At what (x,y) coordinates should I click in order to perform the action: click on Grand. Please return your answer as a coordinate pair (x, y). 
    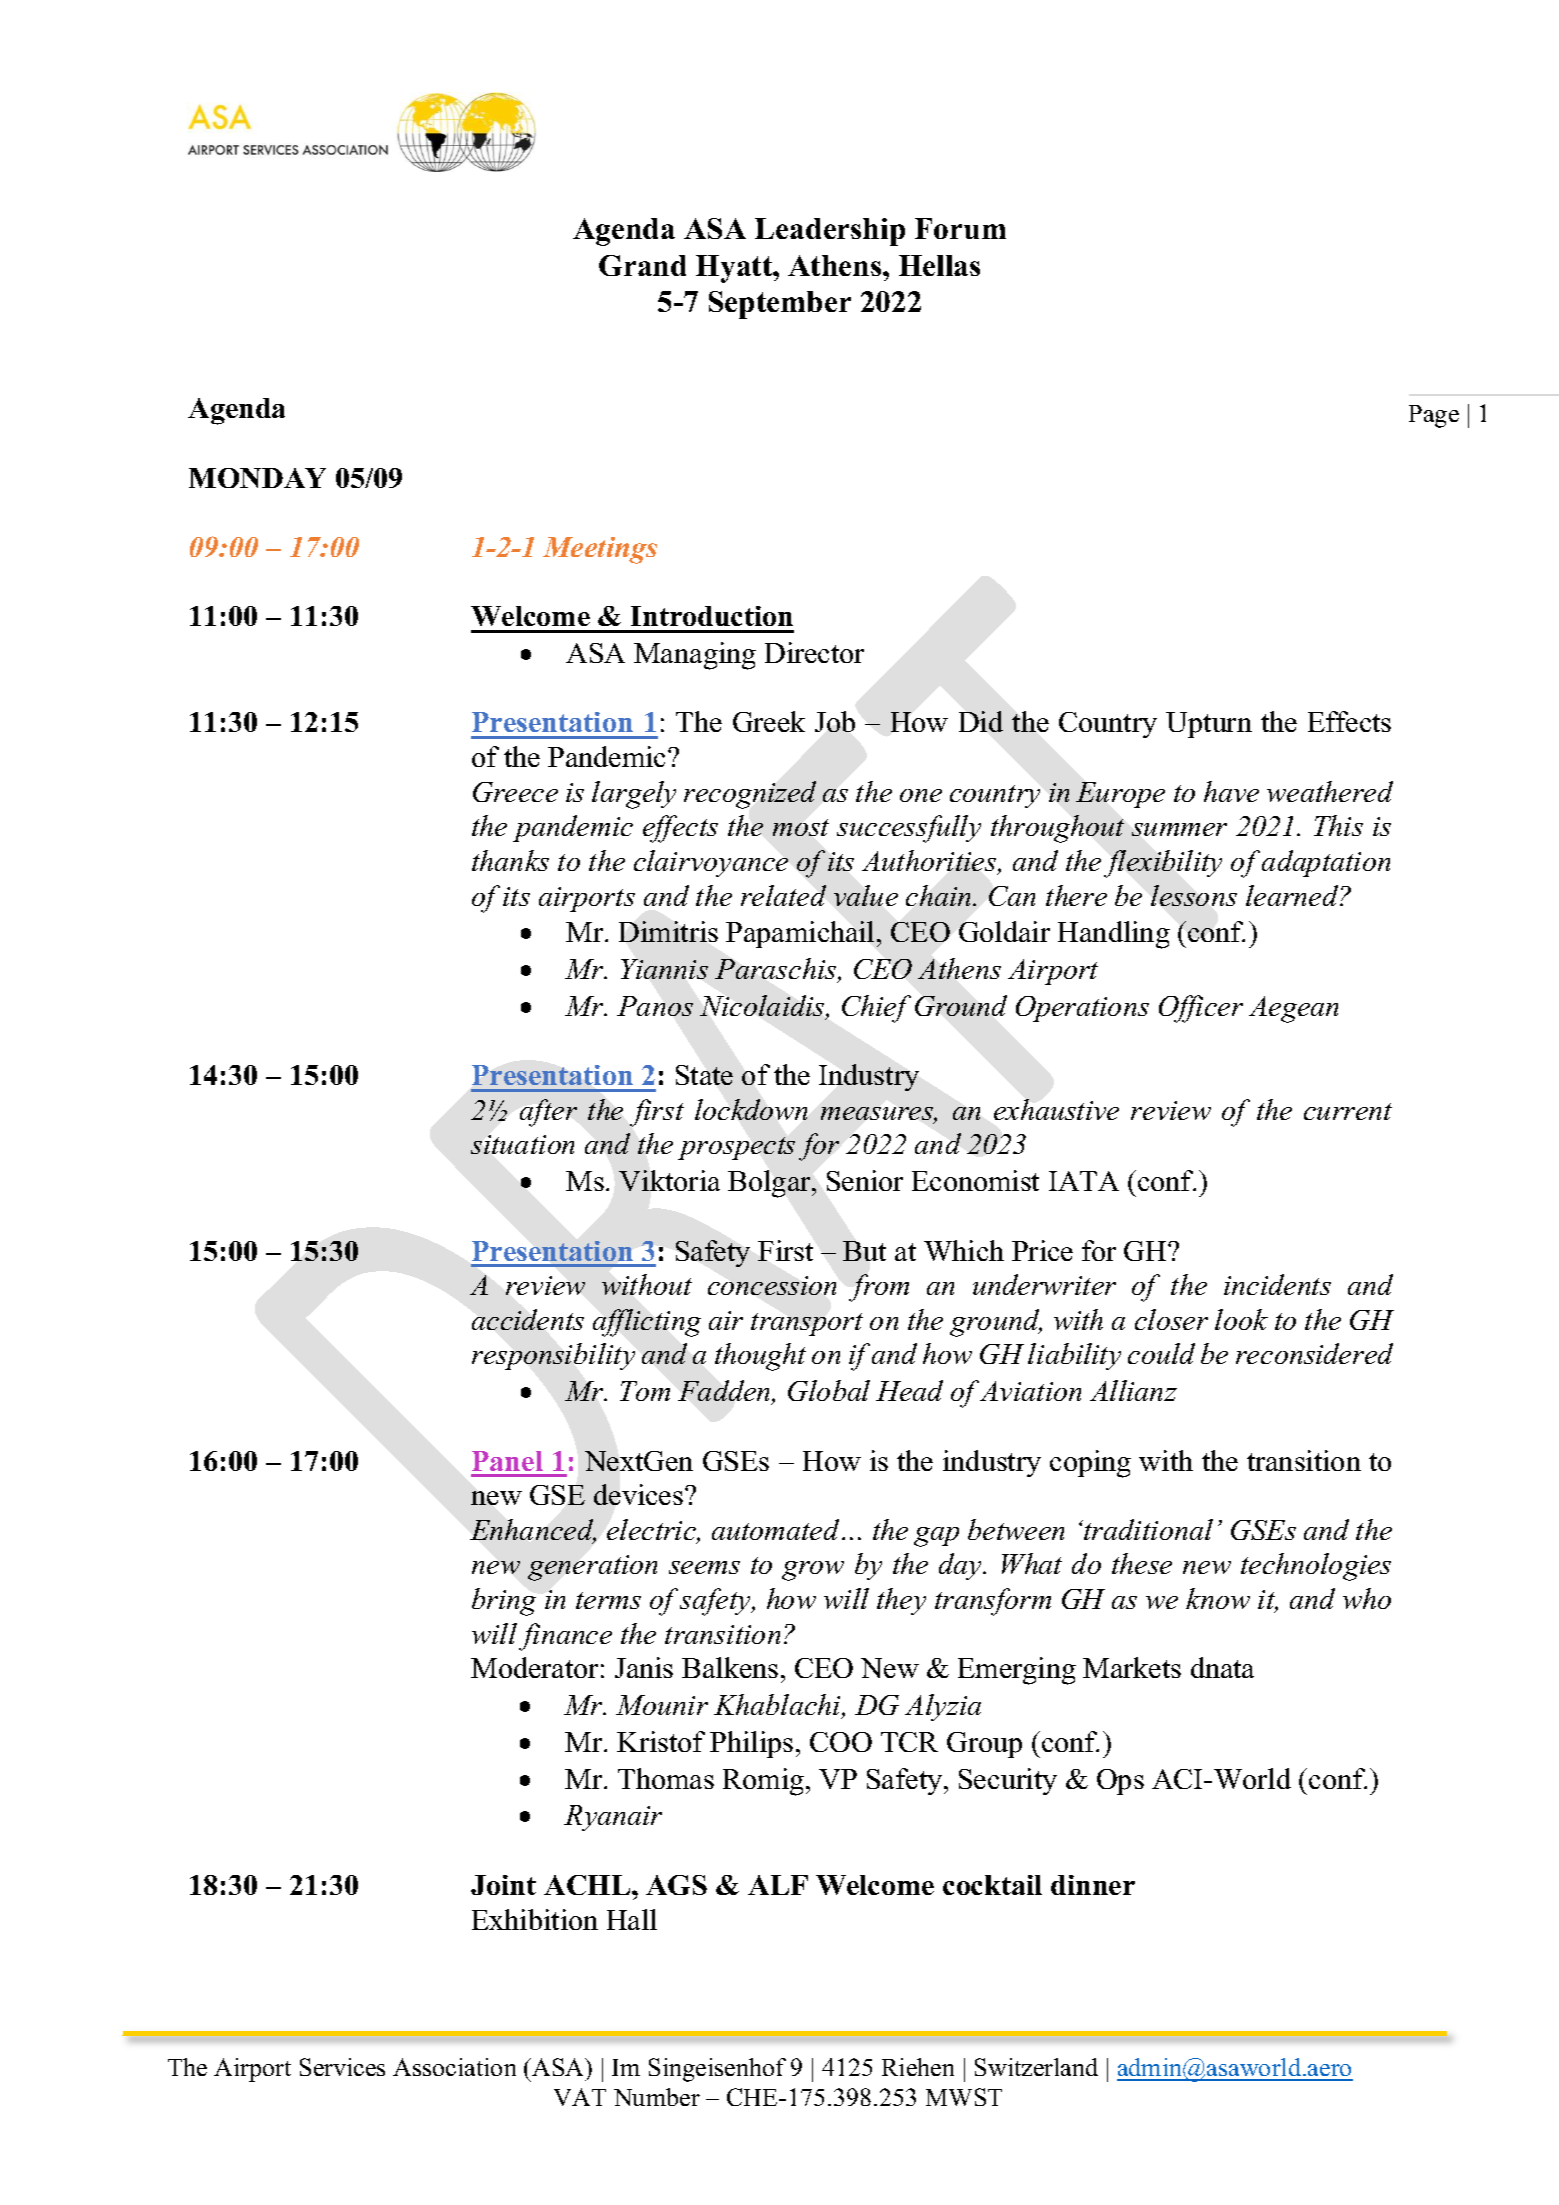
    Looking at the image, I should click on (642, 265).
